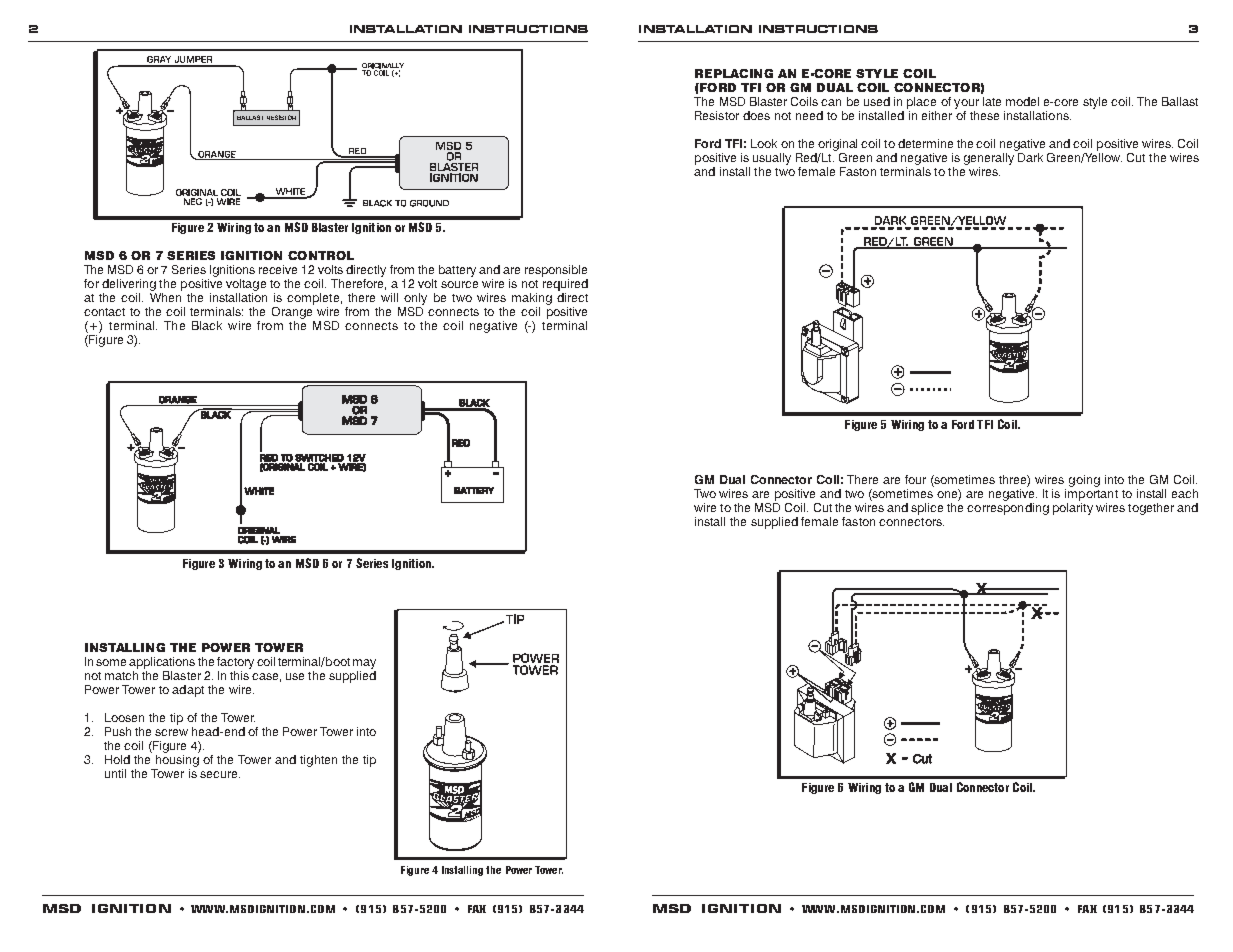 This screenshot has width=1233, height=952. I want to click on housing, so click(177, 761).
